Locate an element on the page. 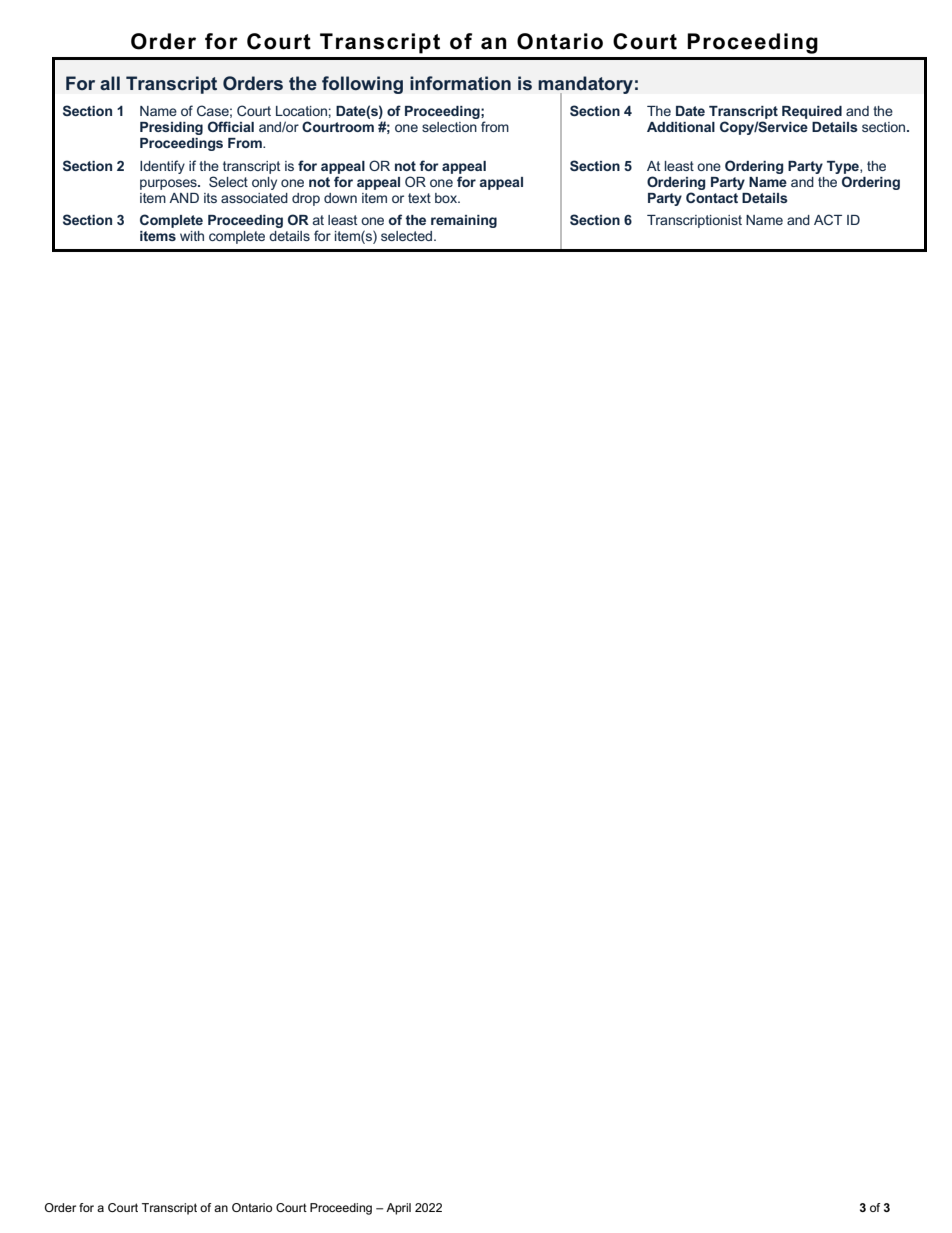 The image size is (952, 1233). Additional is located at coordinates (681, 127).
